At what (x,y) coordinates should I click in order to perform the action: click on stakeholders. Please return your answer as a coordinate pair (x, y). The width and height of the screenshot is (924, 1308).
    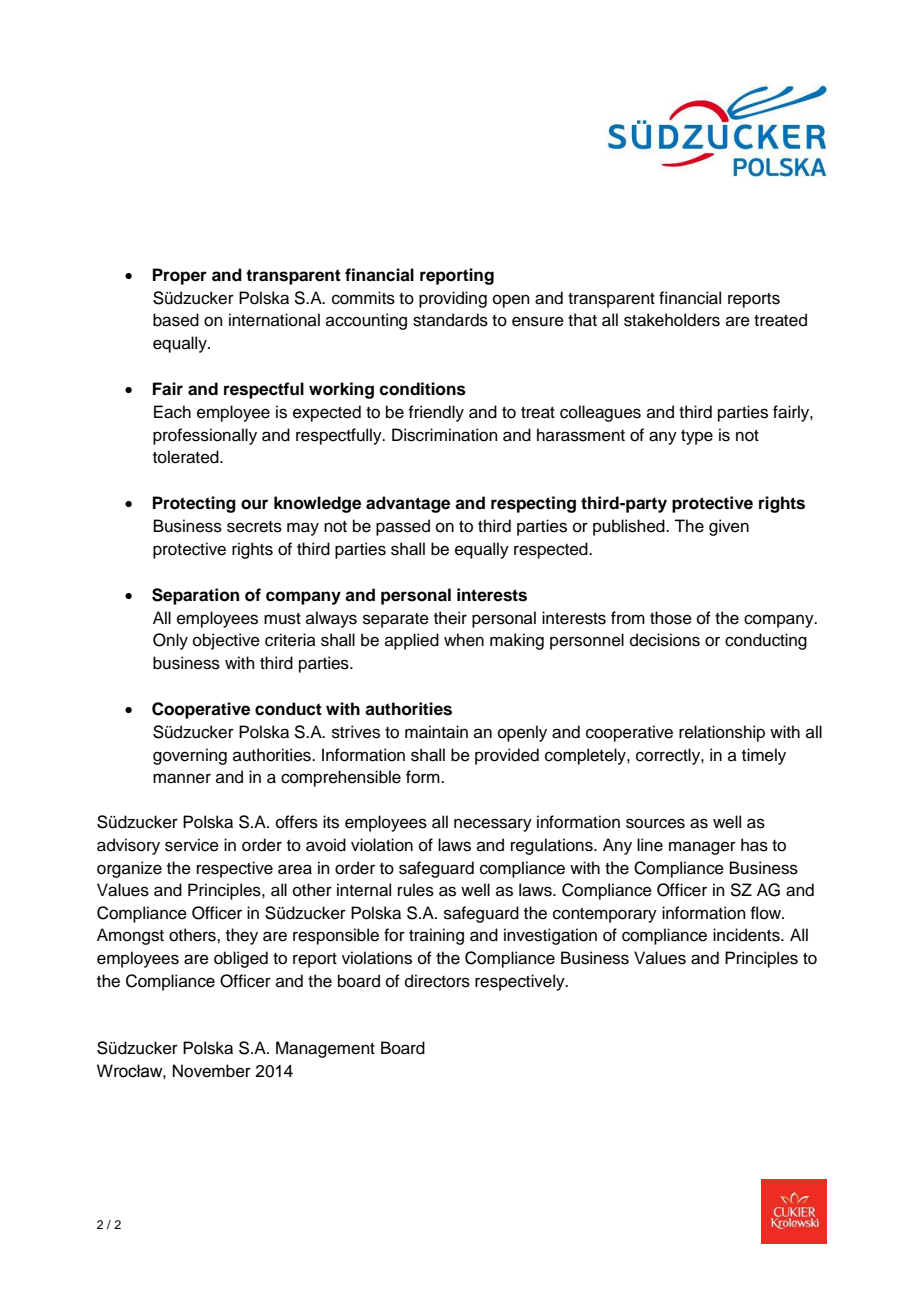
    Looking at the image, I should click on (672, 320).
